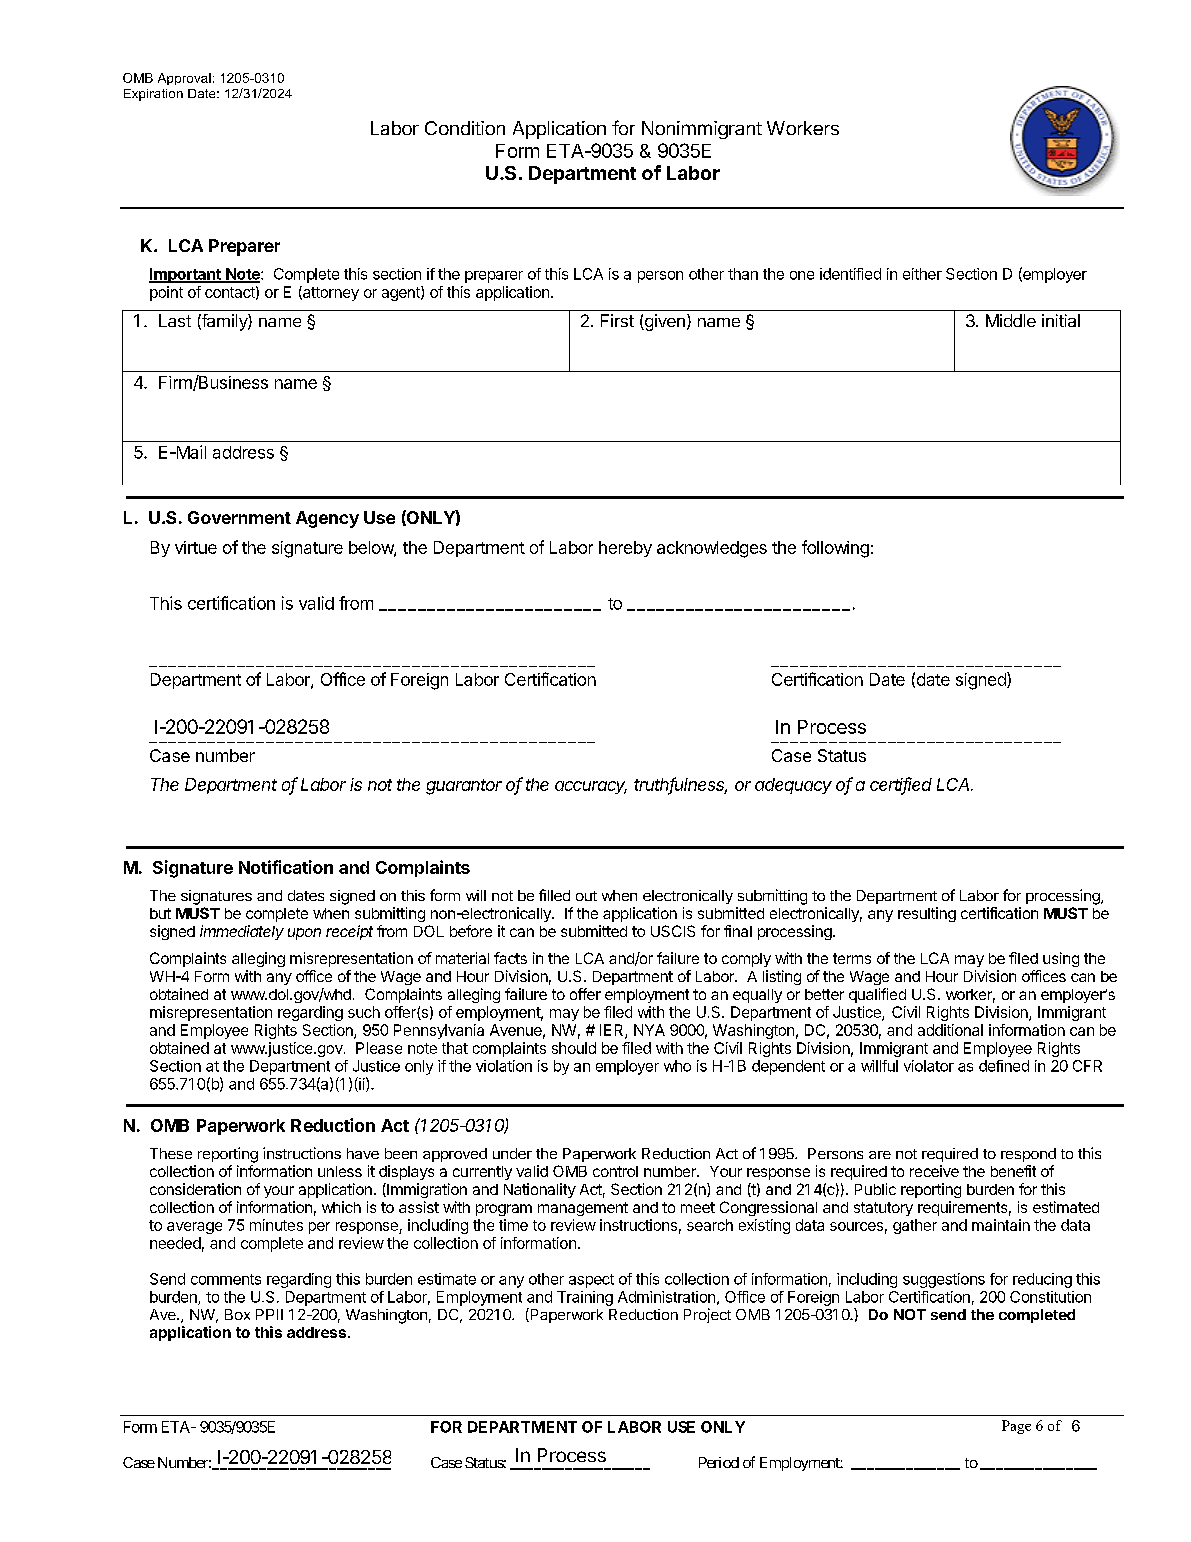 The height and width of the document is (1542, 1191). Describe the element at coordinates (617, 320) in the document. I see `First` at that location.
